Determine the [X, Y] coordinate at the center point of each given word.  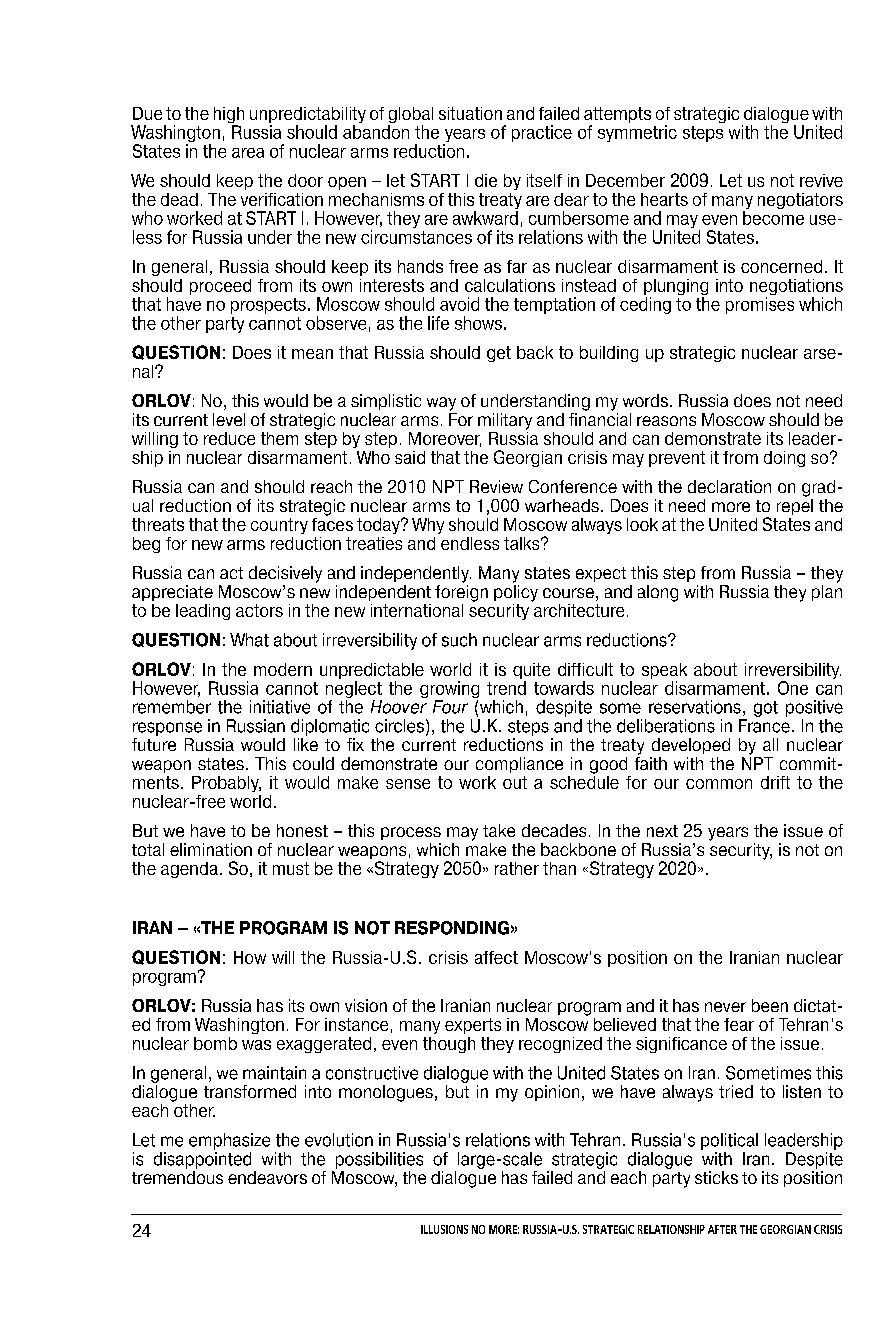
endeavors [267, 1177]
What [249, 640]
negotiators [800, 201]
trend [506, 688]
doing [784, 459]
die [486, 180]
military [505, 421]
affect [496, 957]
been [770, 1005]
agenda [189, 870]
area [248, 153]
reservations [695, 707]
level [229, 419]
